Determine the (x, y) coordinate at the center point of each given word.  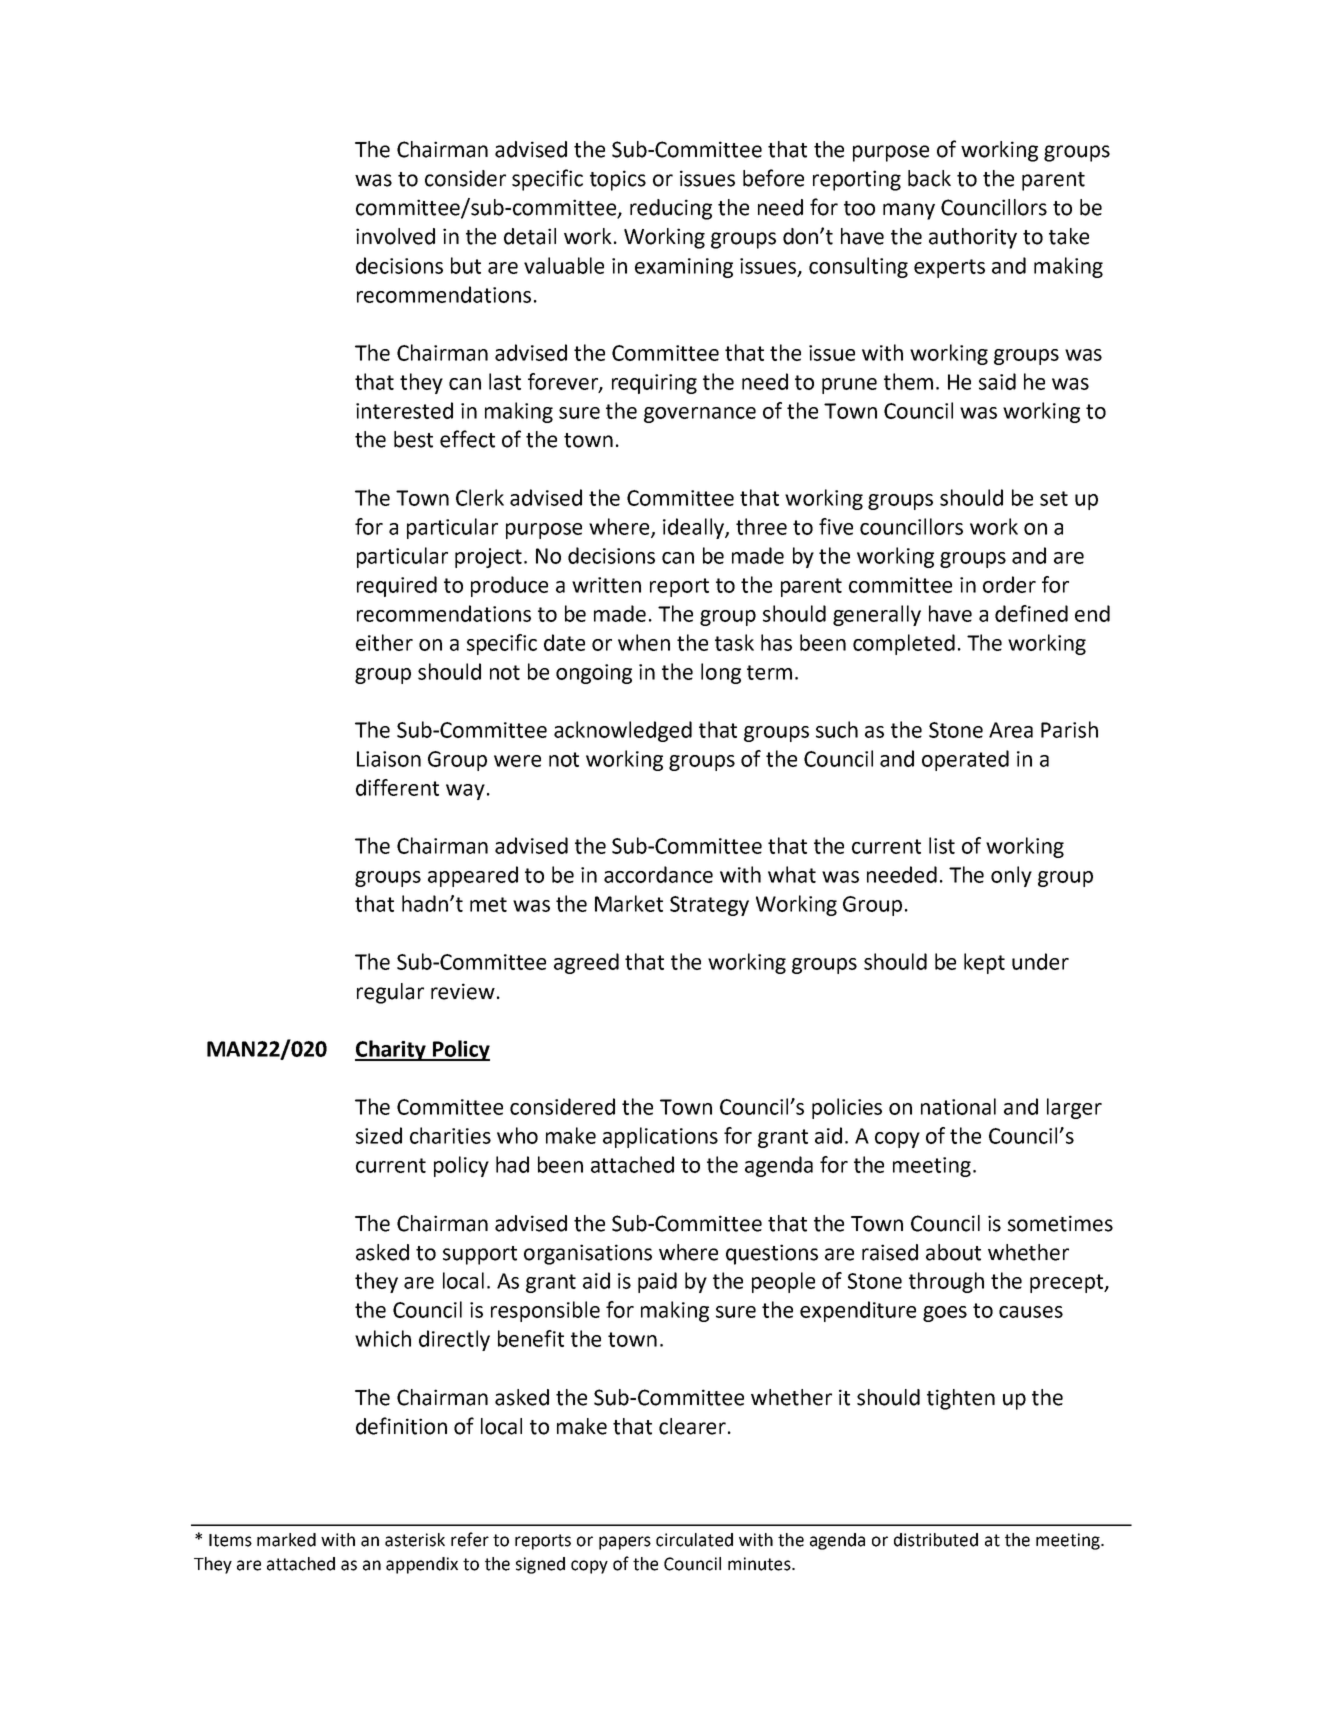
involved (395, 236)
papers (625, 1543)
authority (973, 238)
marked (286, 1540)
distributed (936, 1540)
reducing (671, 209)
